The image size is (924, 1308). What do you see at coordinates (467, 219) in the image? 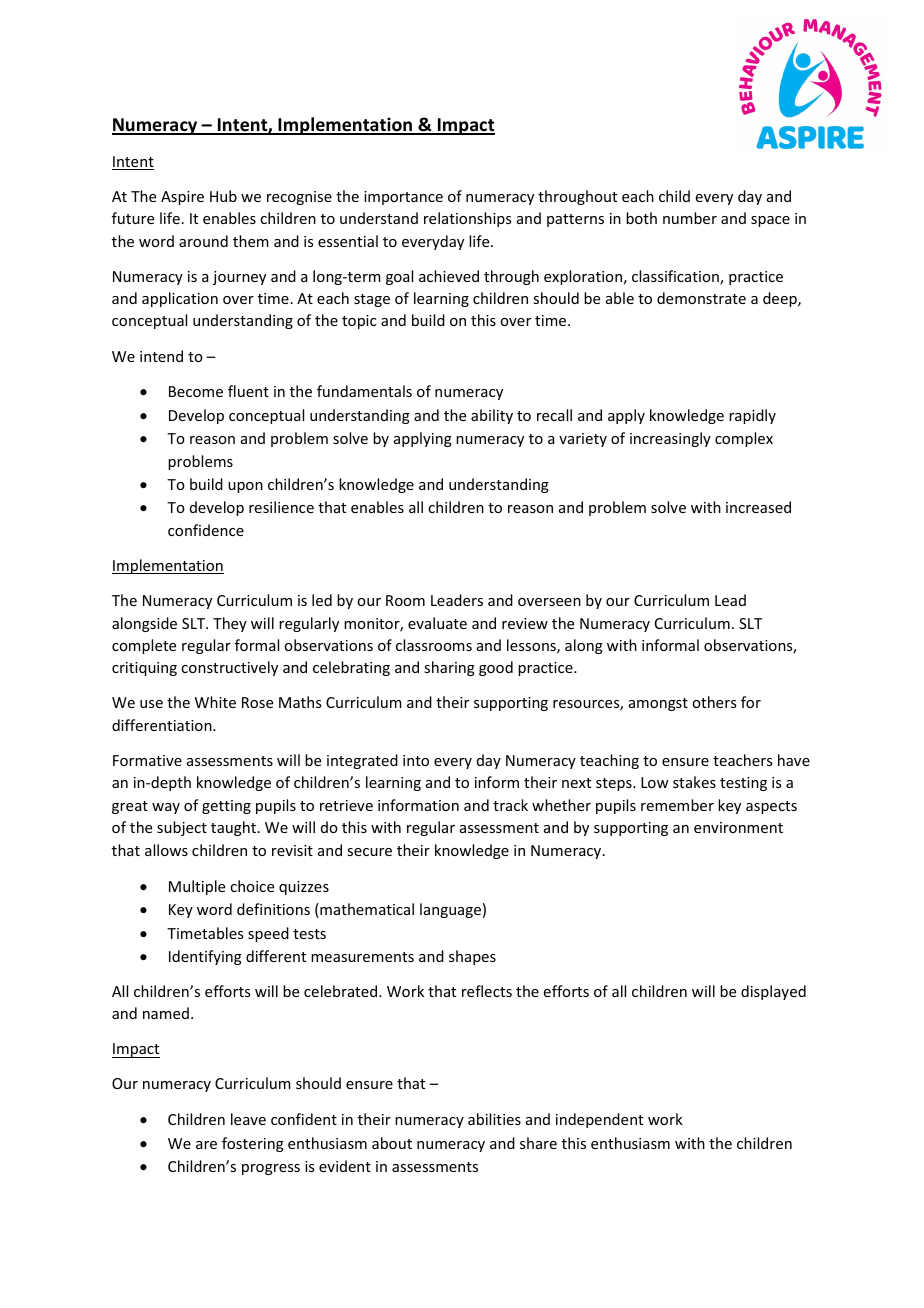
I see `relationships` at bounding box center [467, 219].
